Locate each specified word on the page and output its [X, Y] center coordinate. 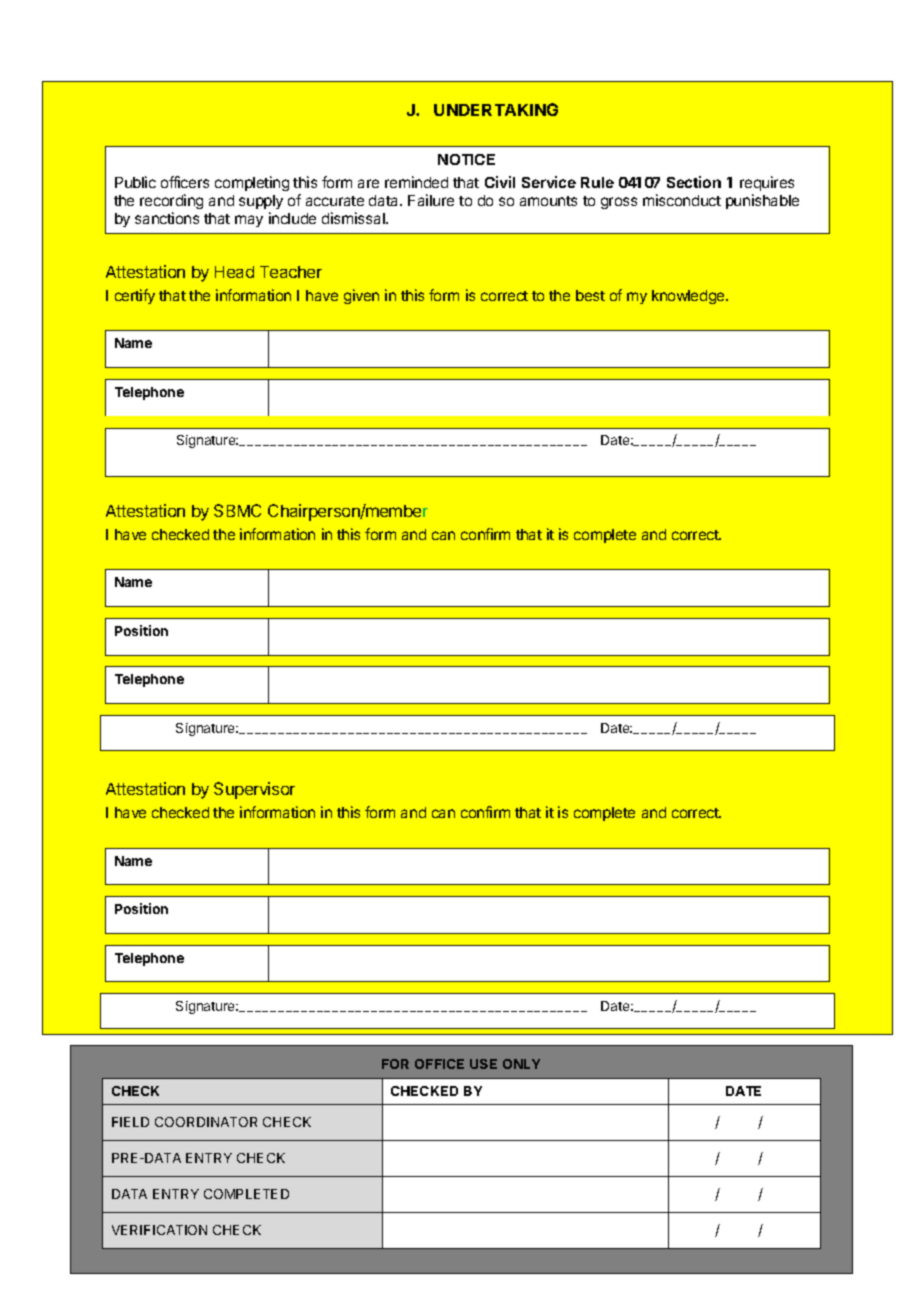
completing [252, 183]
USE [483, 1064]
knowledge [689, 297]
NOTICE [466, 159]
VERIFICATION [159, 1230]
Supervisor [254, 790]
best [590, 295]
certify [135, 296]
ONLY [521, 1064]
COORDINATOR [206, 1122]
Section [694, 182]
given [361, 296]
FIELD [130, 1122]
